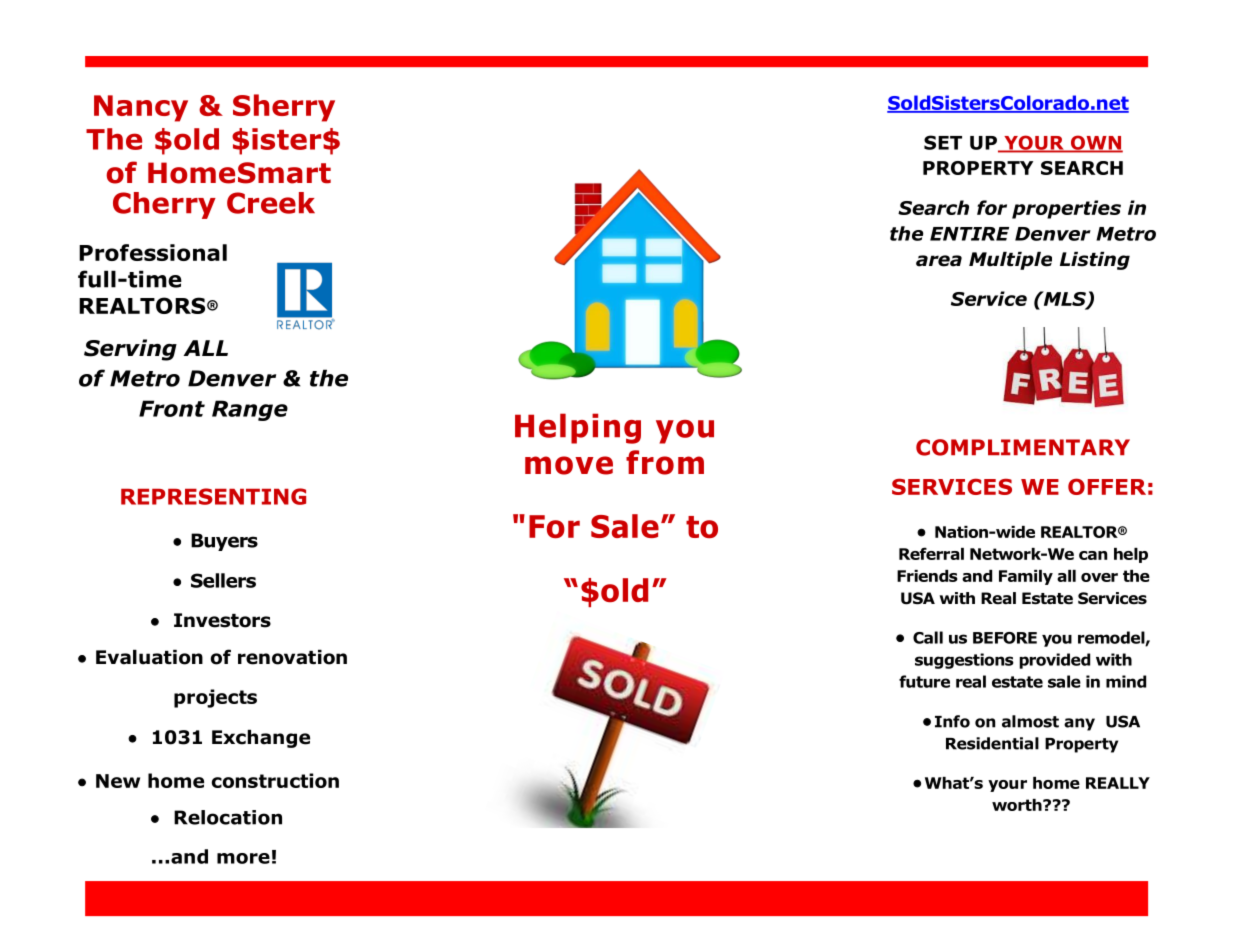  Describe the element at coordinates (153, 252) in the screenshot. I see `Professional` at that location.
